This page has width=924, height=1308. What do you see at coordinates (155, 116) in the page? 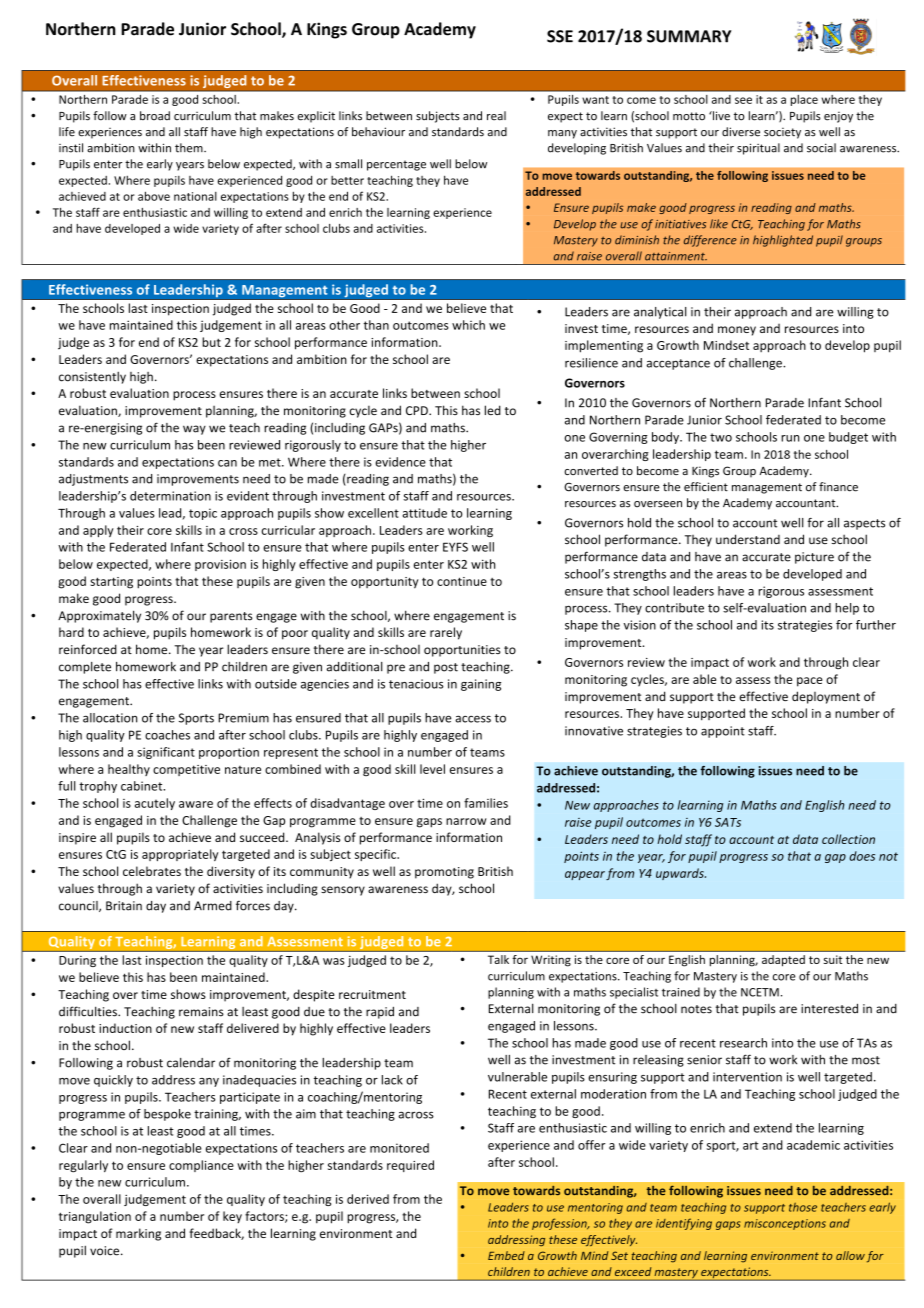
I see `broad` at bounding box center [155, 116].
